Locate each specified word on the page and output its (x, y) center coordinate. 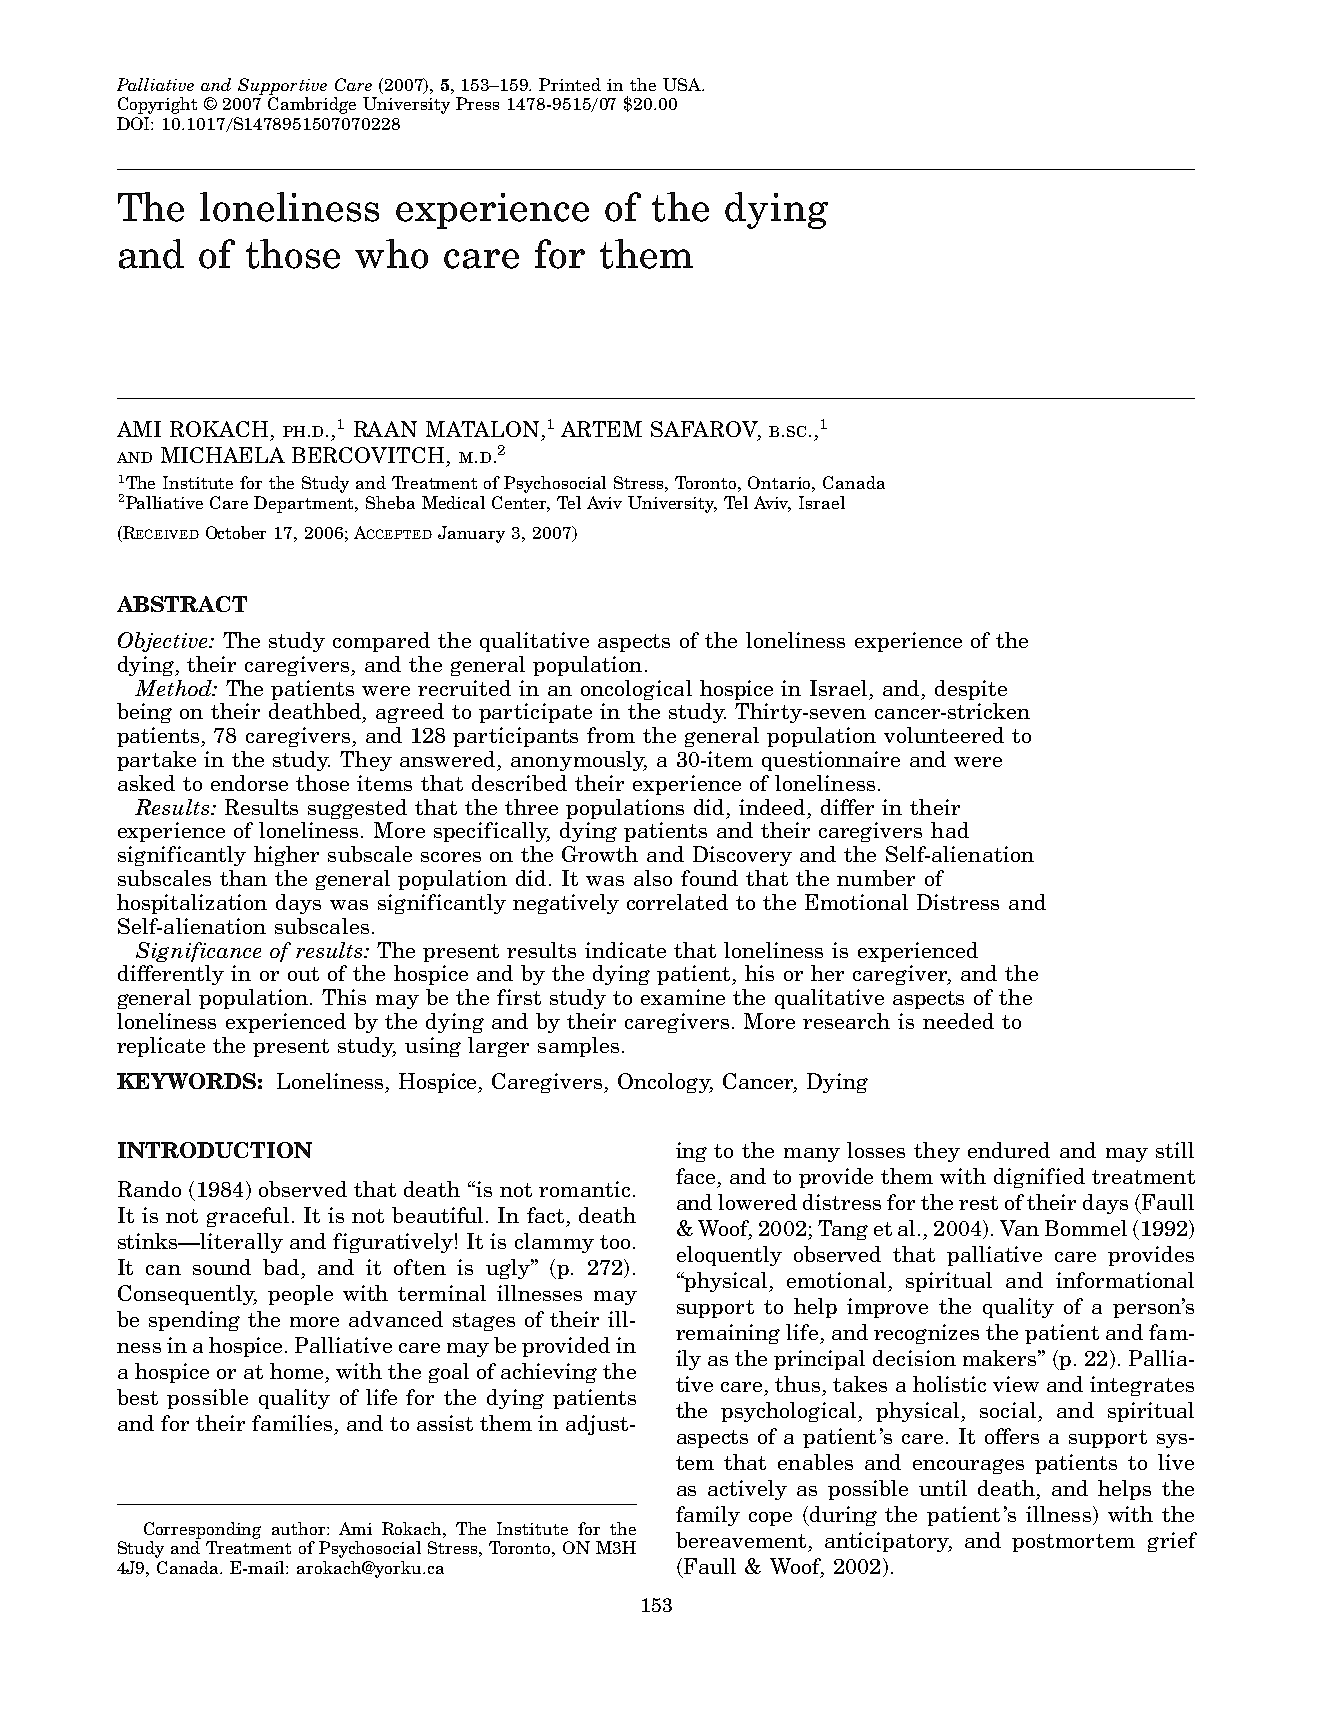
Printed (570, 84)
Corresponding (202, 1530)
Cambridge (312, 105)
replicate (161, 1047)
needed (958, 1021)
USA (683, 84)
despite (971, 690)
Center (521, 503)
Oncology (665, 1083)
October (236, 532)
